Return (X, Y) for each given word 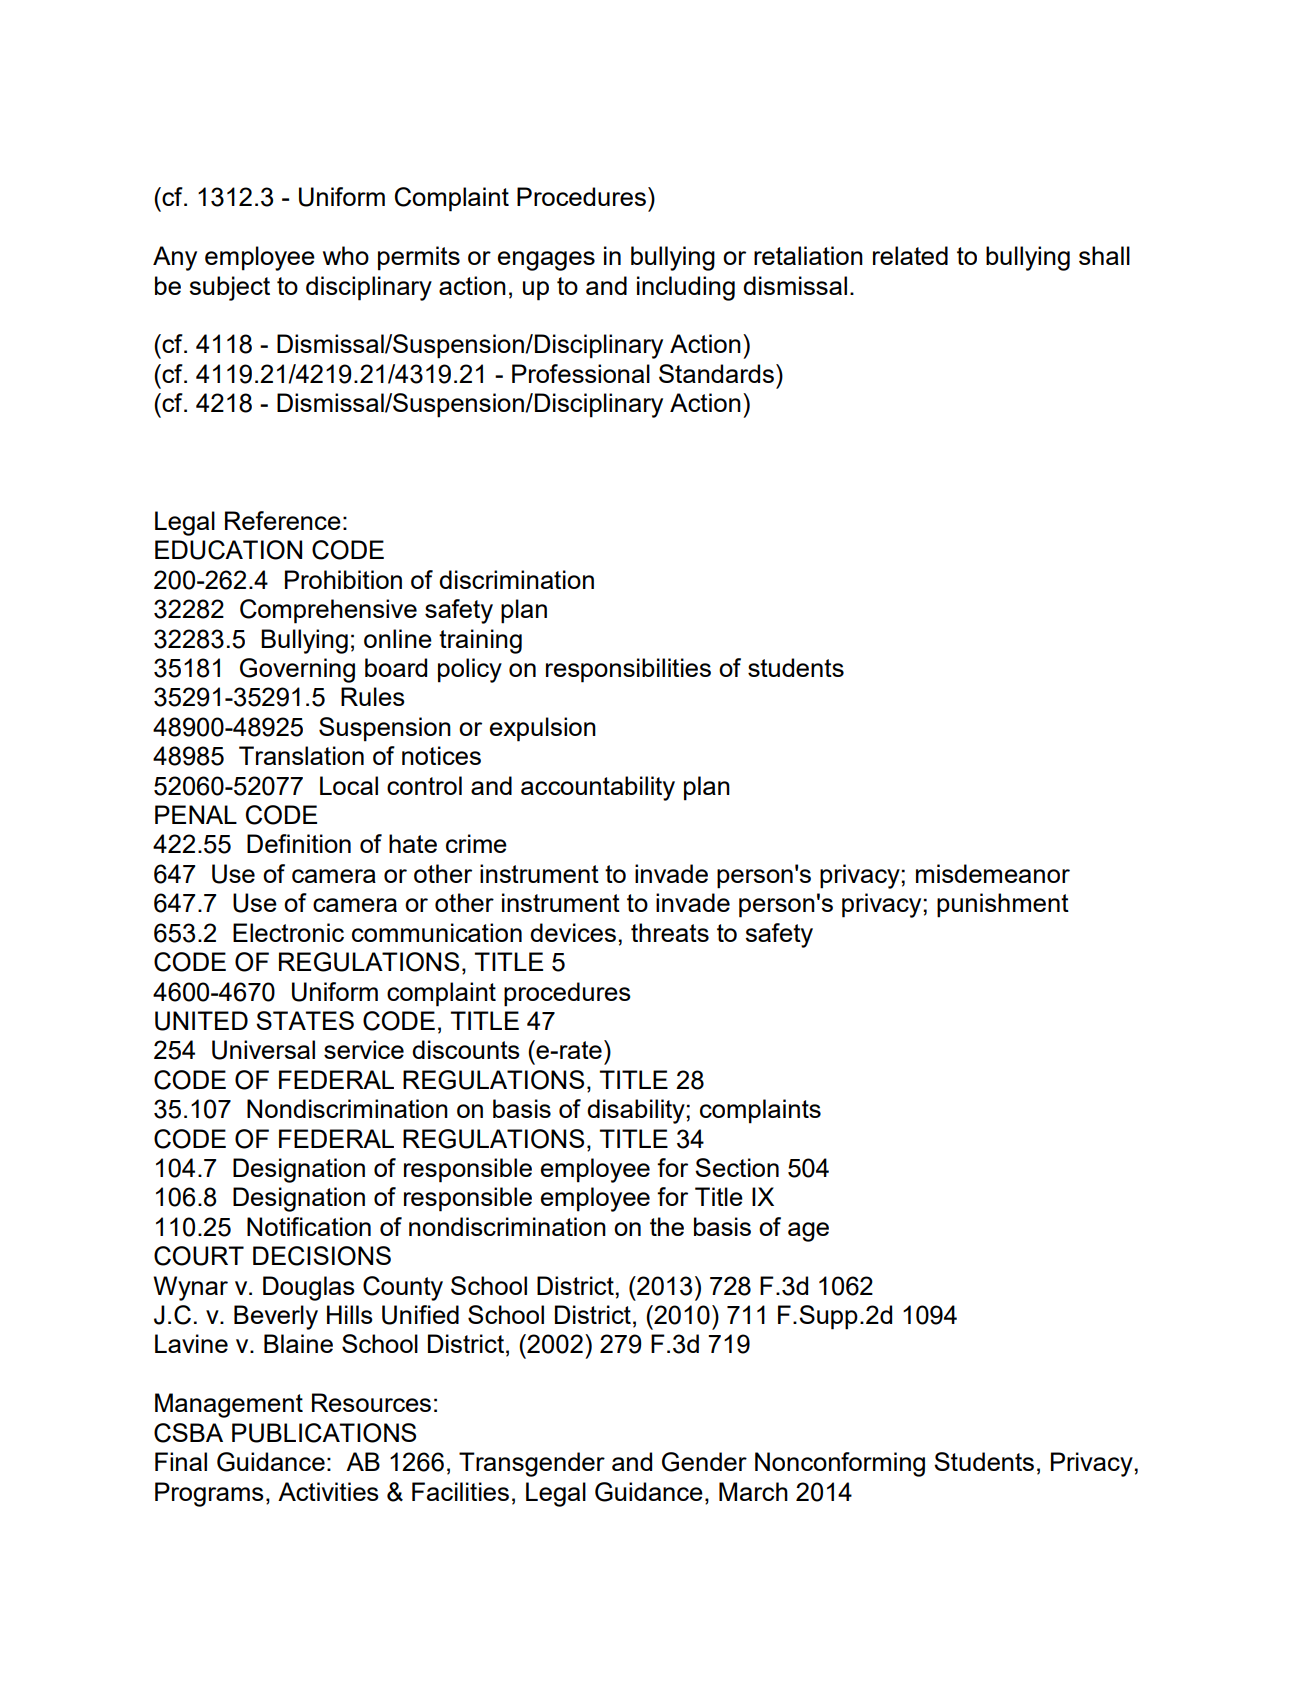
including (686, 288)
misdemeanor (993, 873)
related (910, 255)
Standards (716, 373)
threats (670, 932)
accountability (598, 788)
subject (229, 288)
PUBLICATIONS (324, 1433)
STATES (305, 1020)
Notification (309, 1226)
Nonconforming (840, 1464)
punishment (1003, 905)
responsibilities (628, 670)
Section (737, 1167)
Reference (283, 520)
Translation (301, 755)
